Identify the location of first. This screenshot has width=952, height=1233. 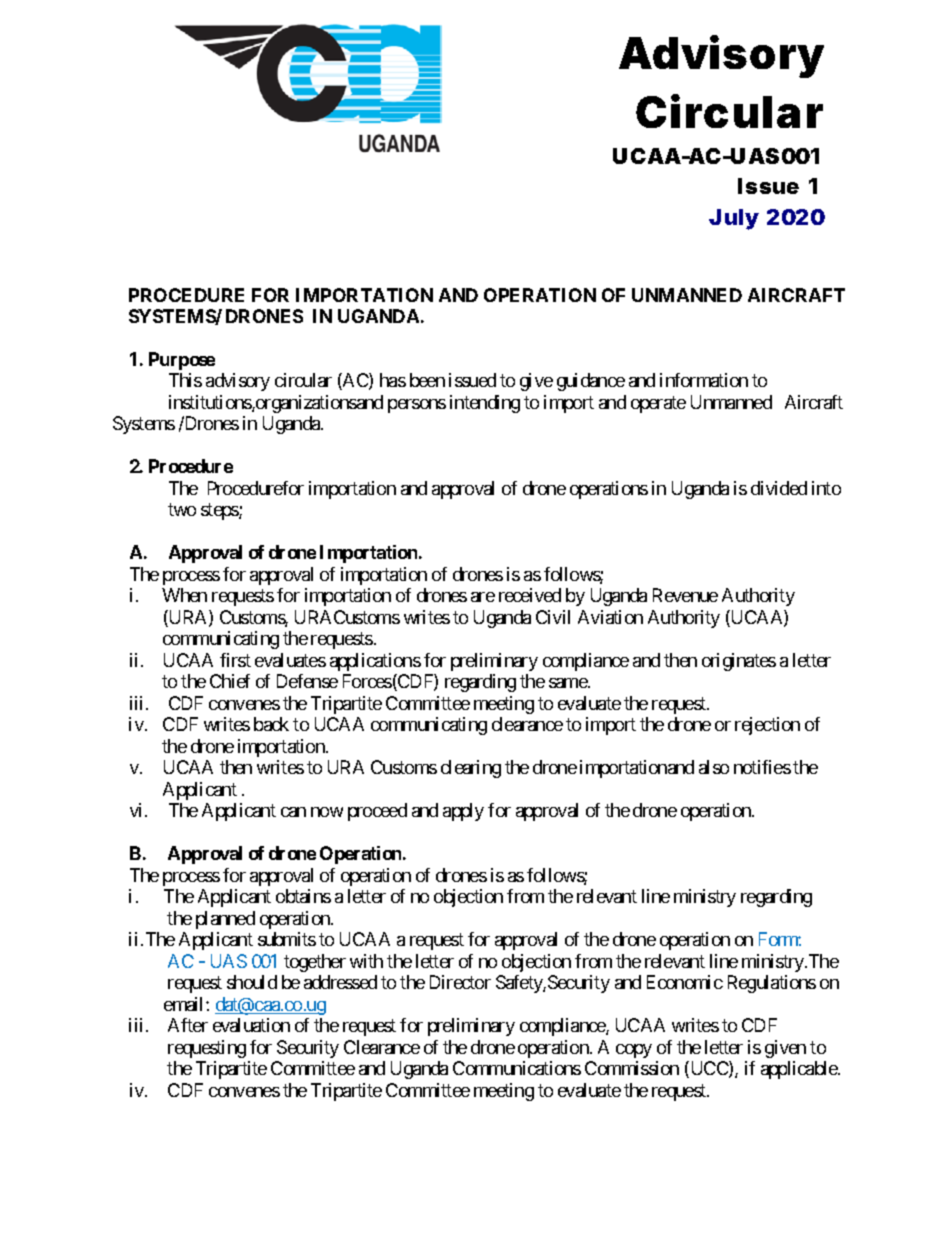
(235, 660).
